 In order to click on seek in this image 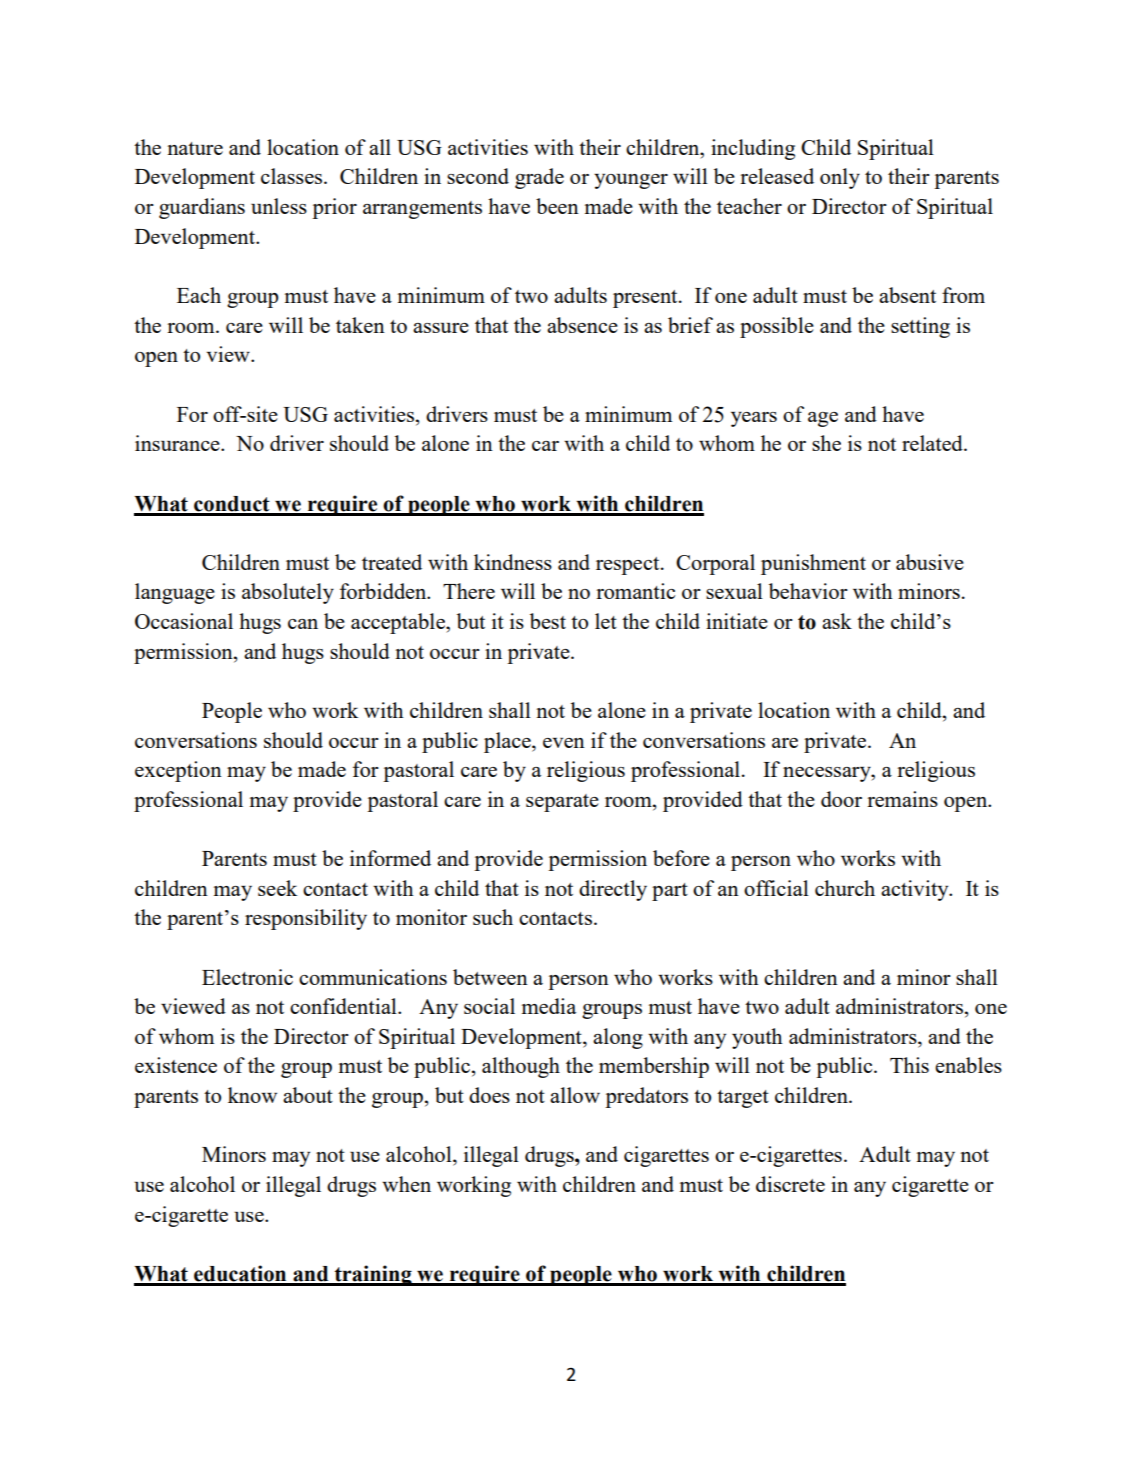, I will do `click(277, 888)`.
